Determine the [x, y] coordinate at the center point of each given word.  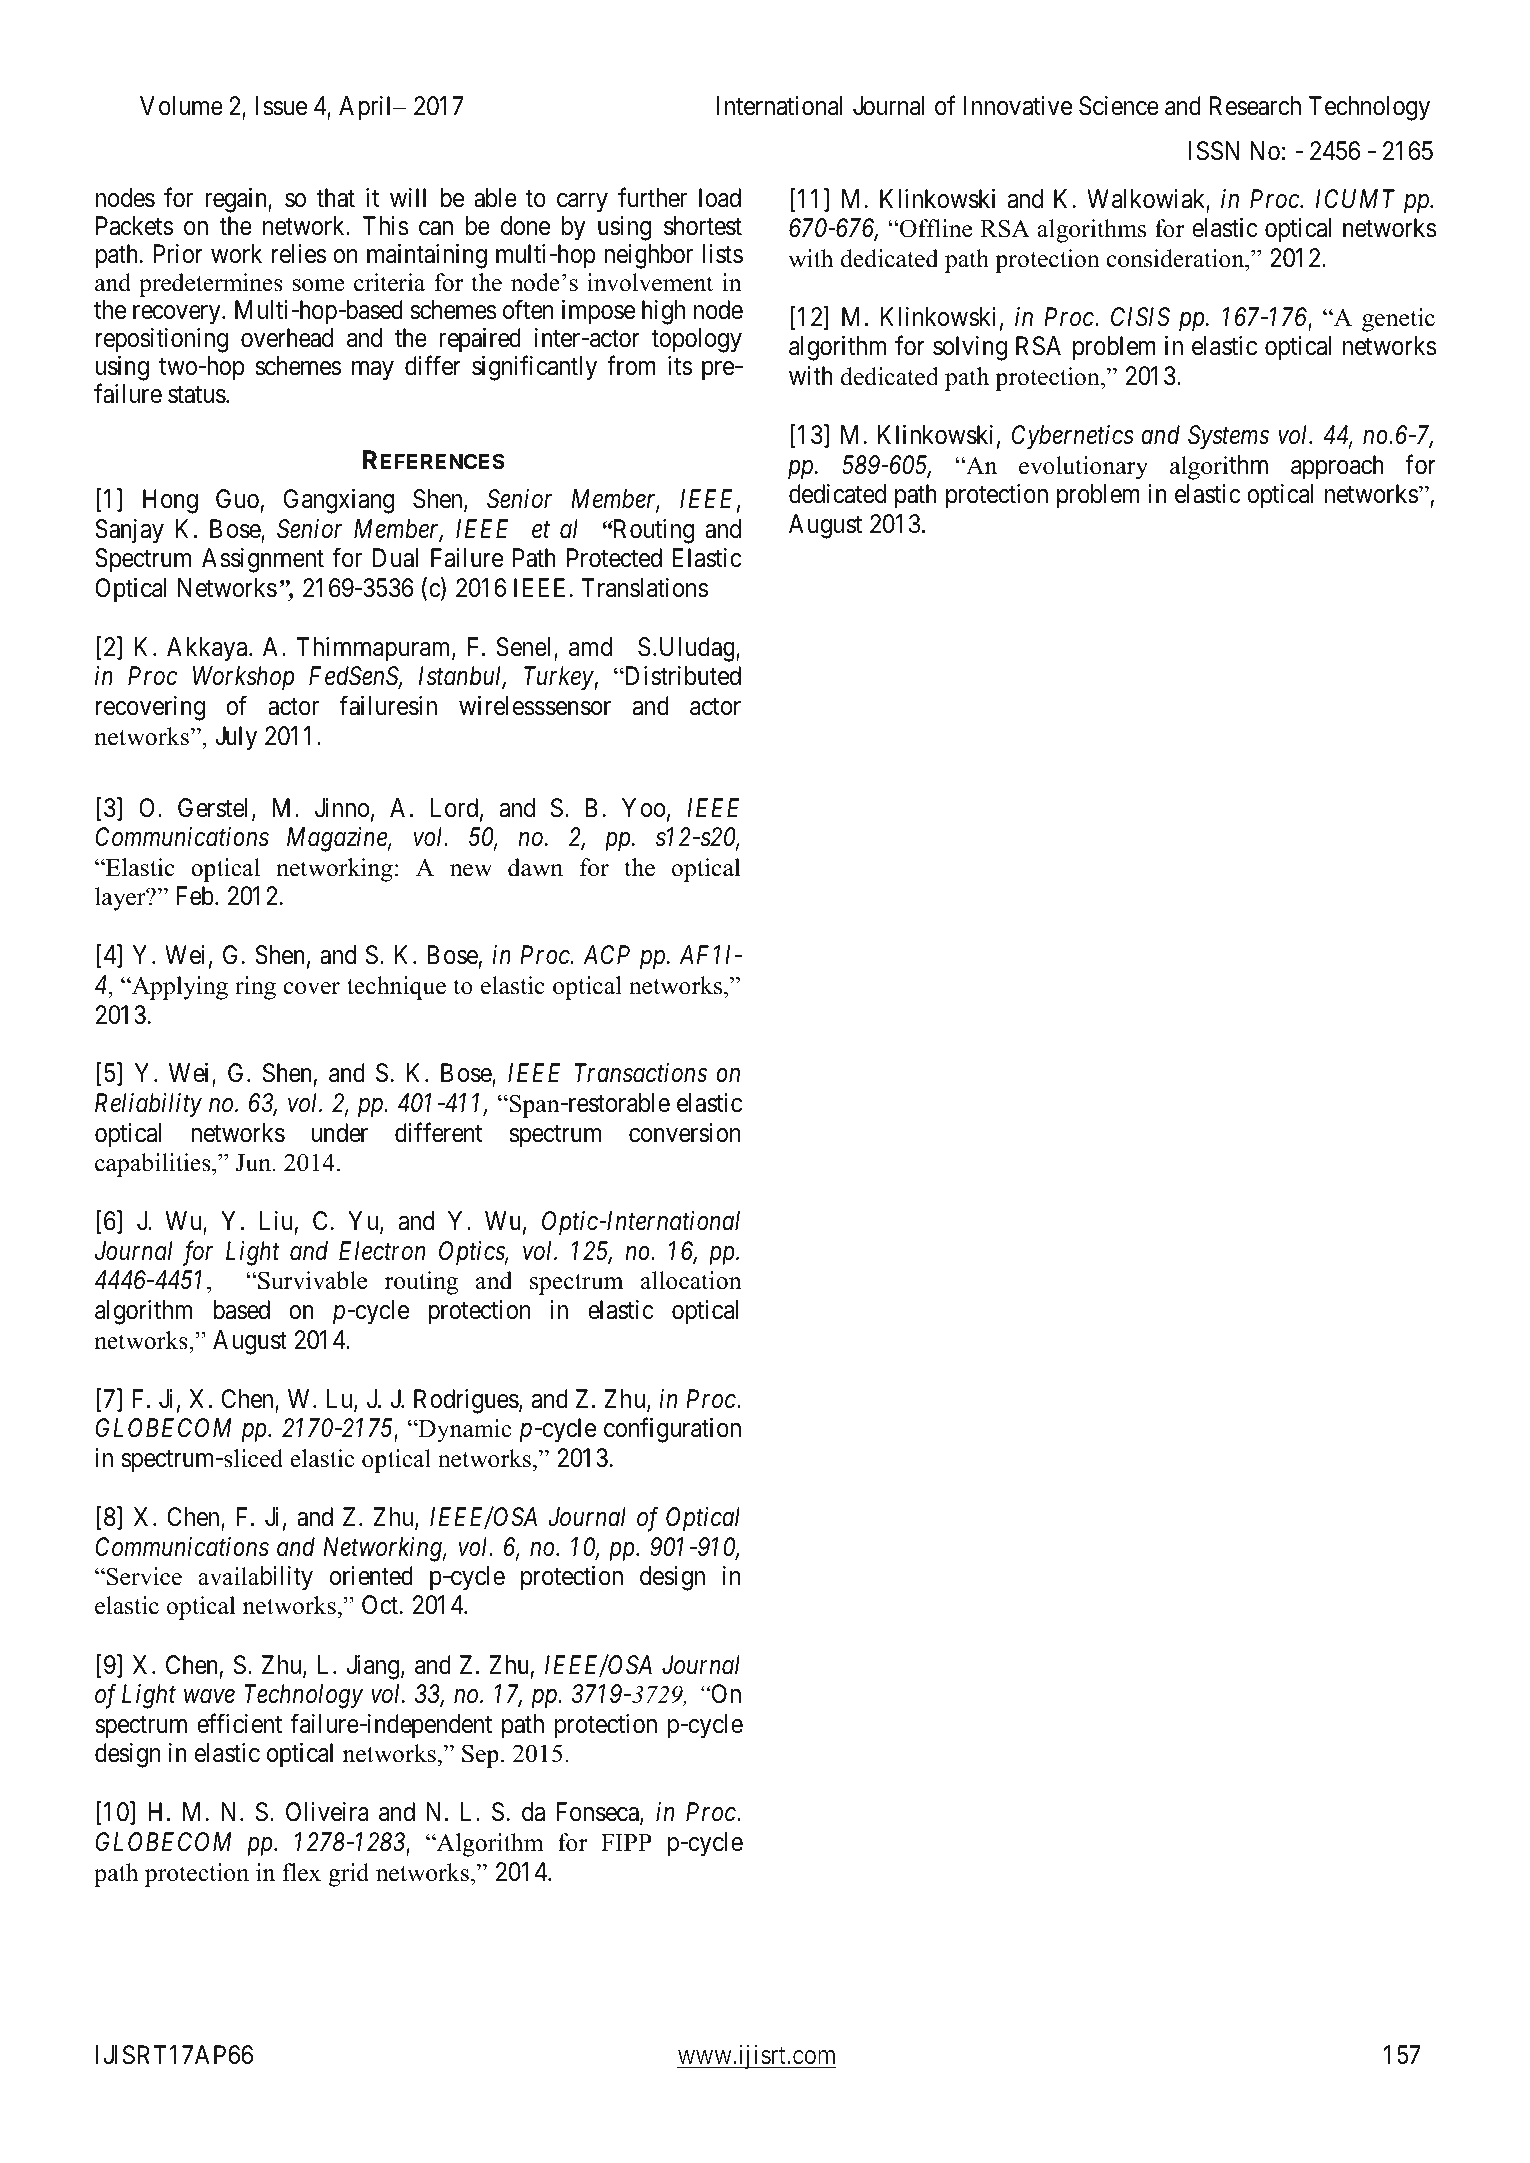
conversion [684, 1133]
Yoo [643, 808]
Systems [1228, 437]
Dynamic [463, 1431]
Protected [614, 558]
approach [1337, 467]
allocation [691, 1280]
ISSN [1214, 151]
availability [255, 1578]
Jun [254, 1163]
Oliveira [327, 1812]
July [236, 738]
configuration [672, 1430]
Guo [237, 499]
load [720, 198]
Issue [281, 106]
